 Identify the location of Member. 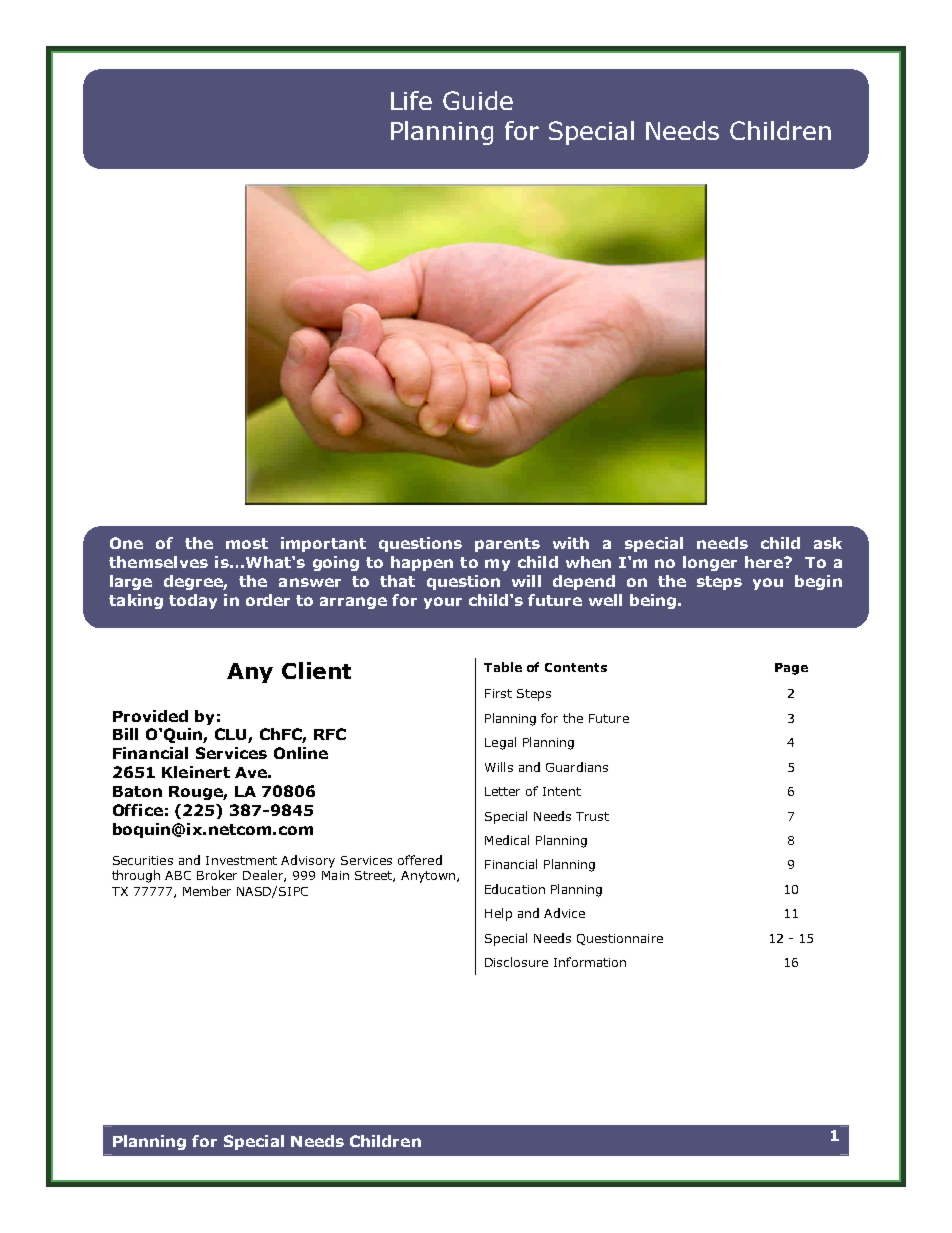
(207, 891).
